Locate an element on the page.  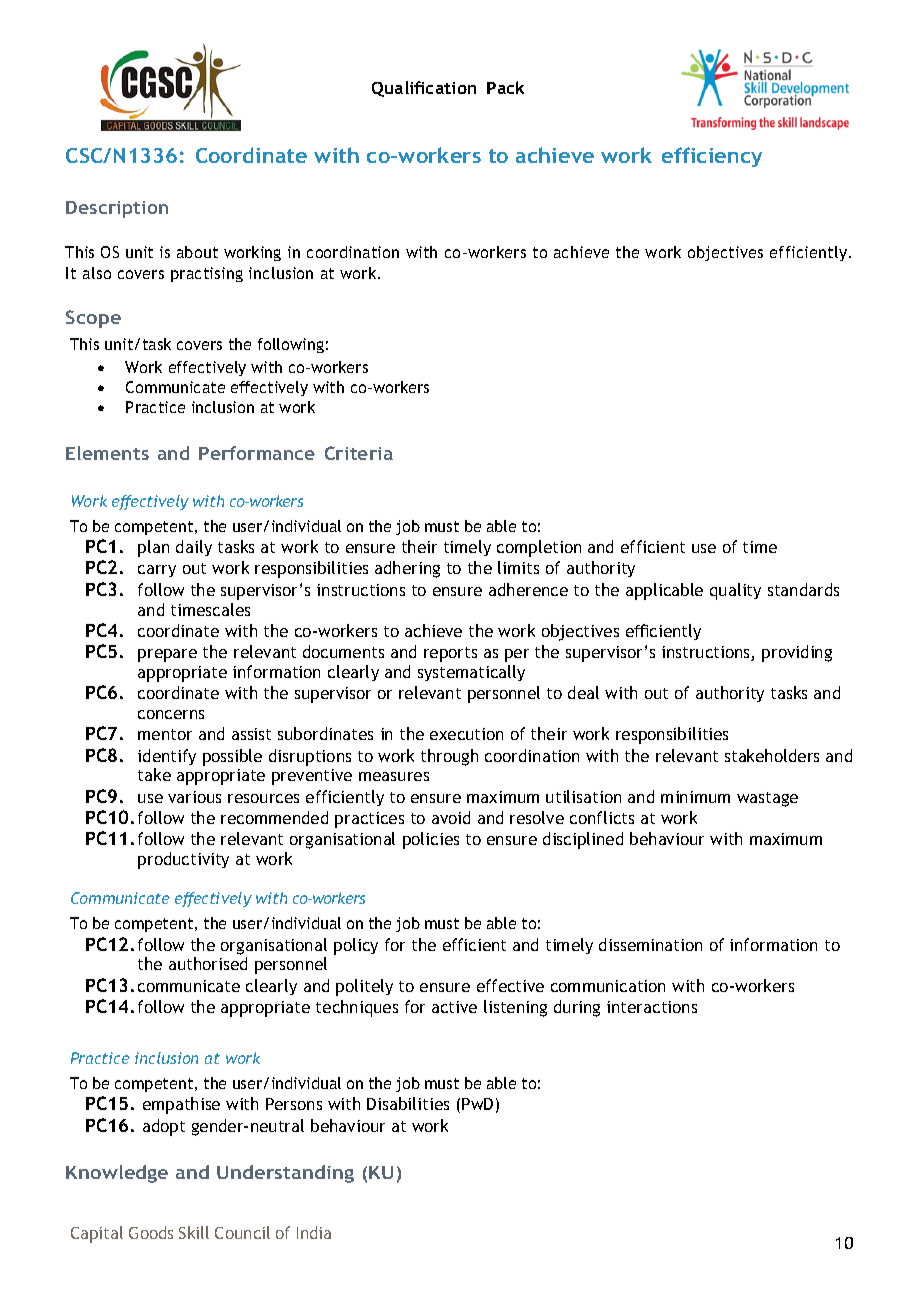
Pack is located at coordinates (505, 87).
